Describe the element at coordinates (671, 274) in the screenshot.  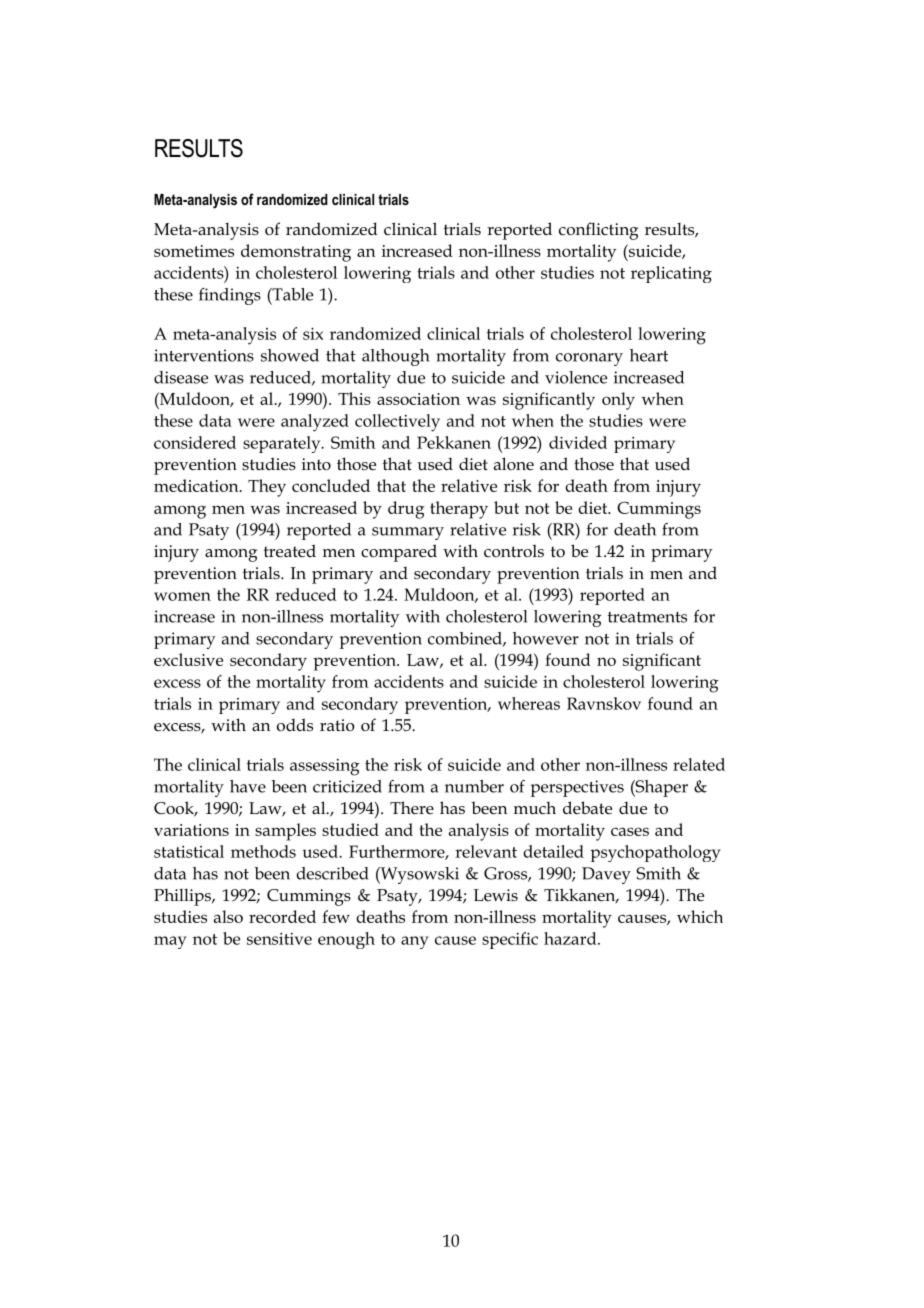
I see `replicating` at that location.
